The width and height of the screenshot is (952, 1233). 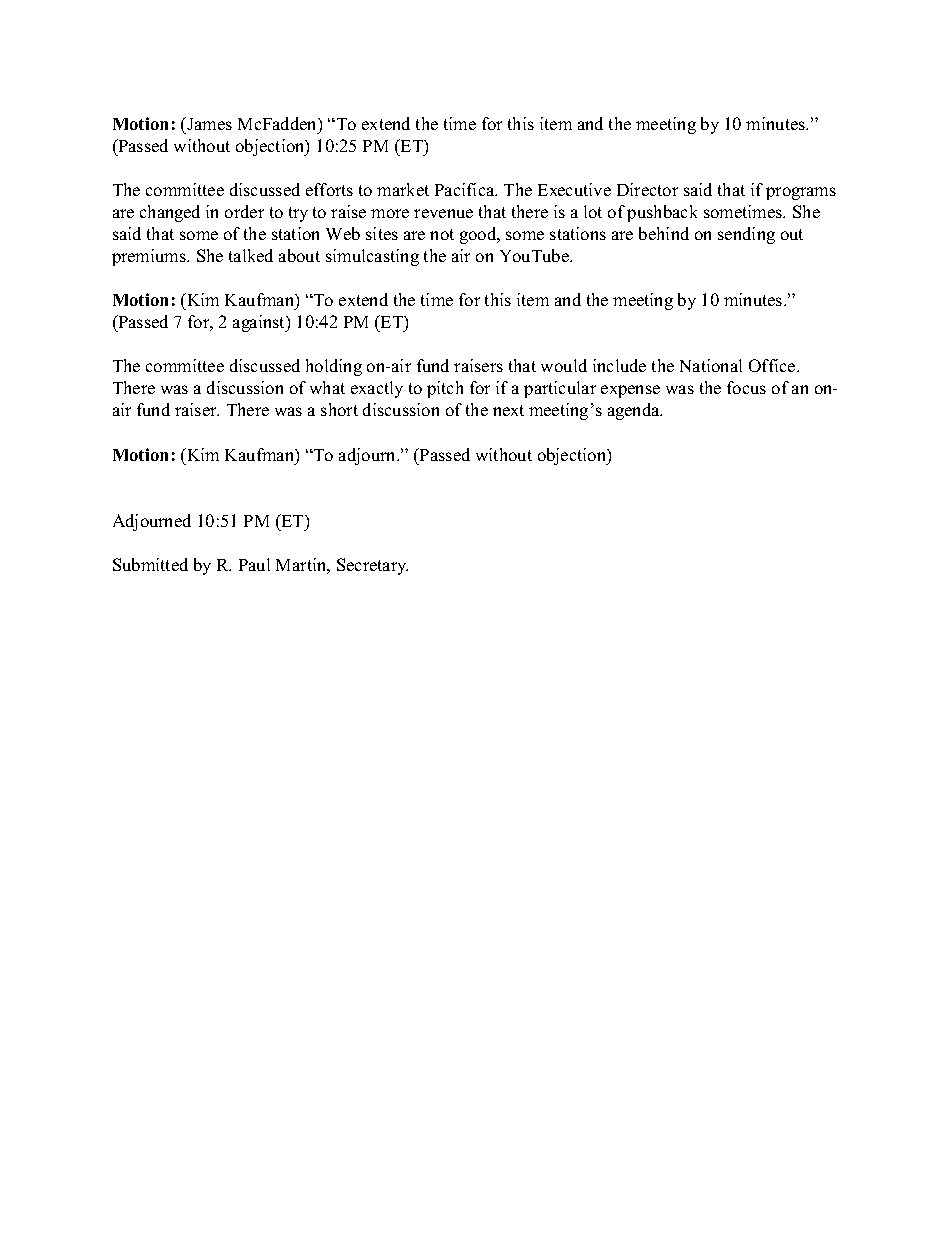 What do you see at coordinates (508, 410) in the screenshot?
I see `next` at bounding box center [508, 410].
